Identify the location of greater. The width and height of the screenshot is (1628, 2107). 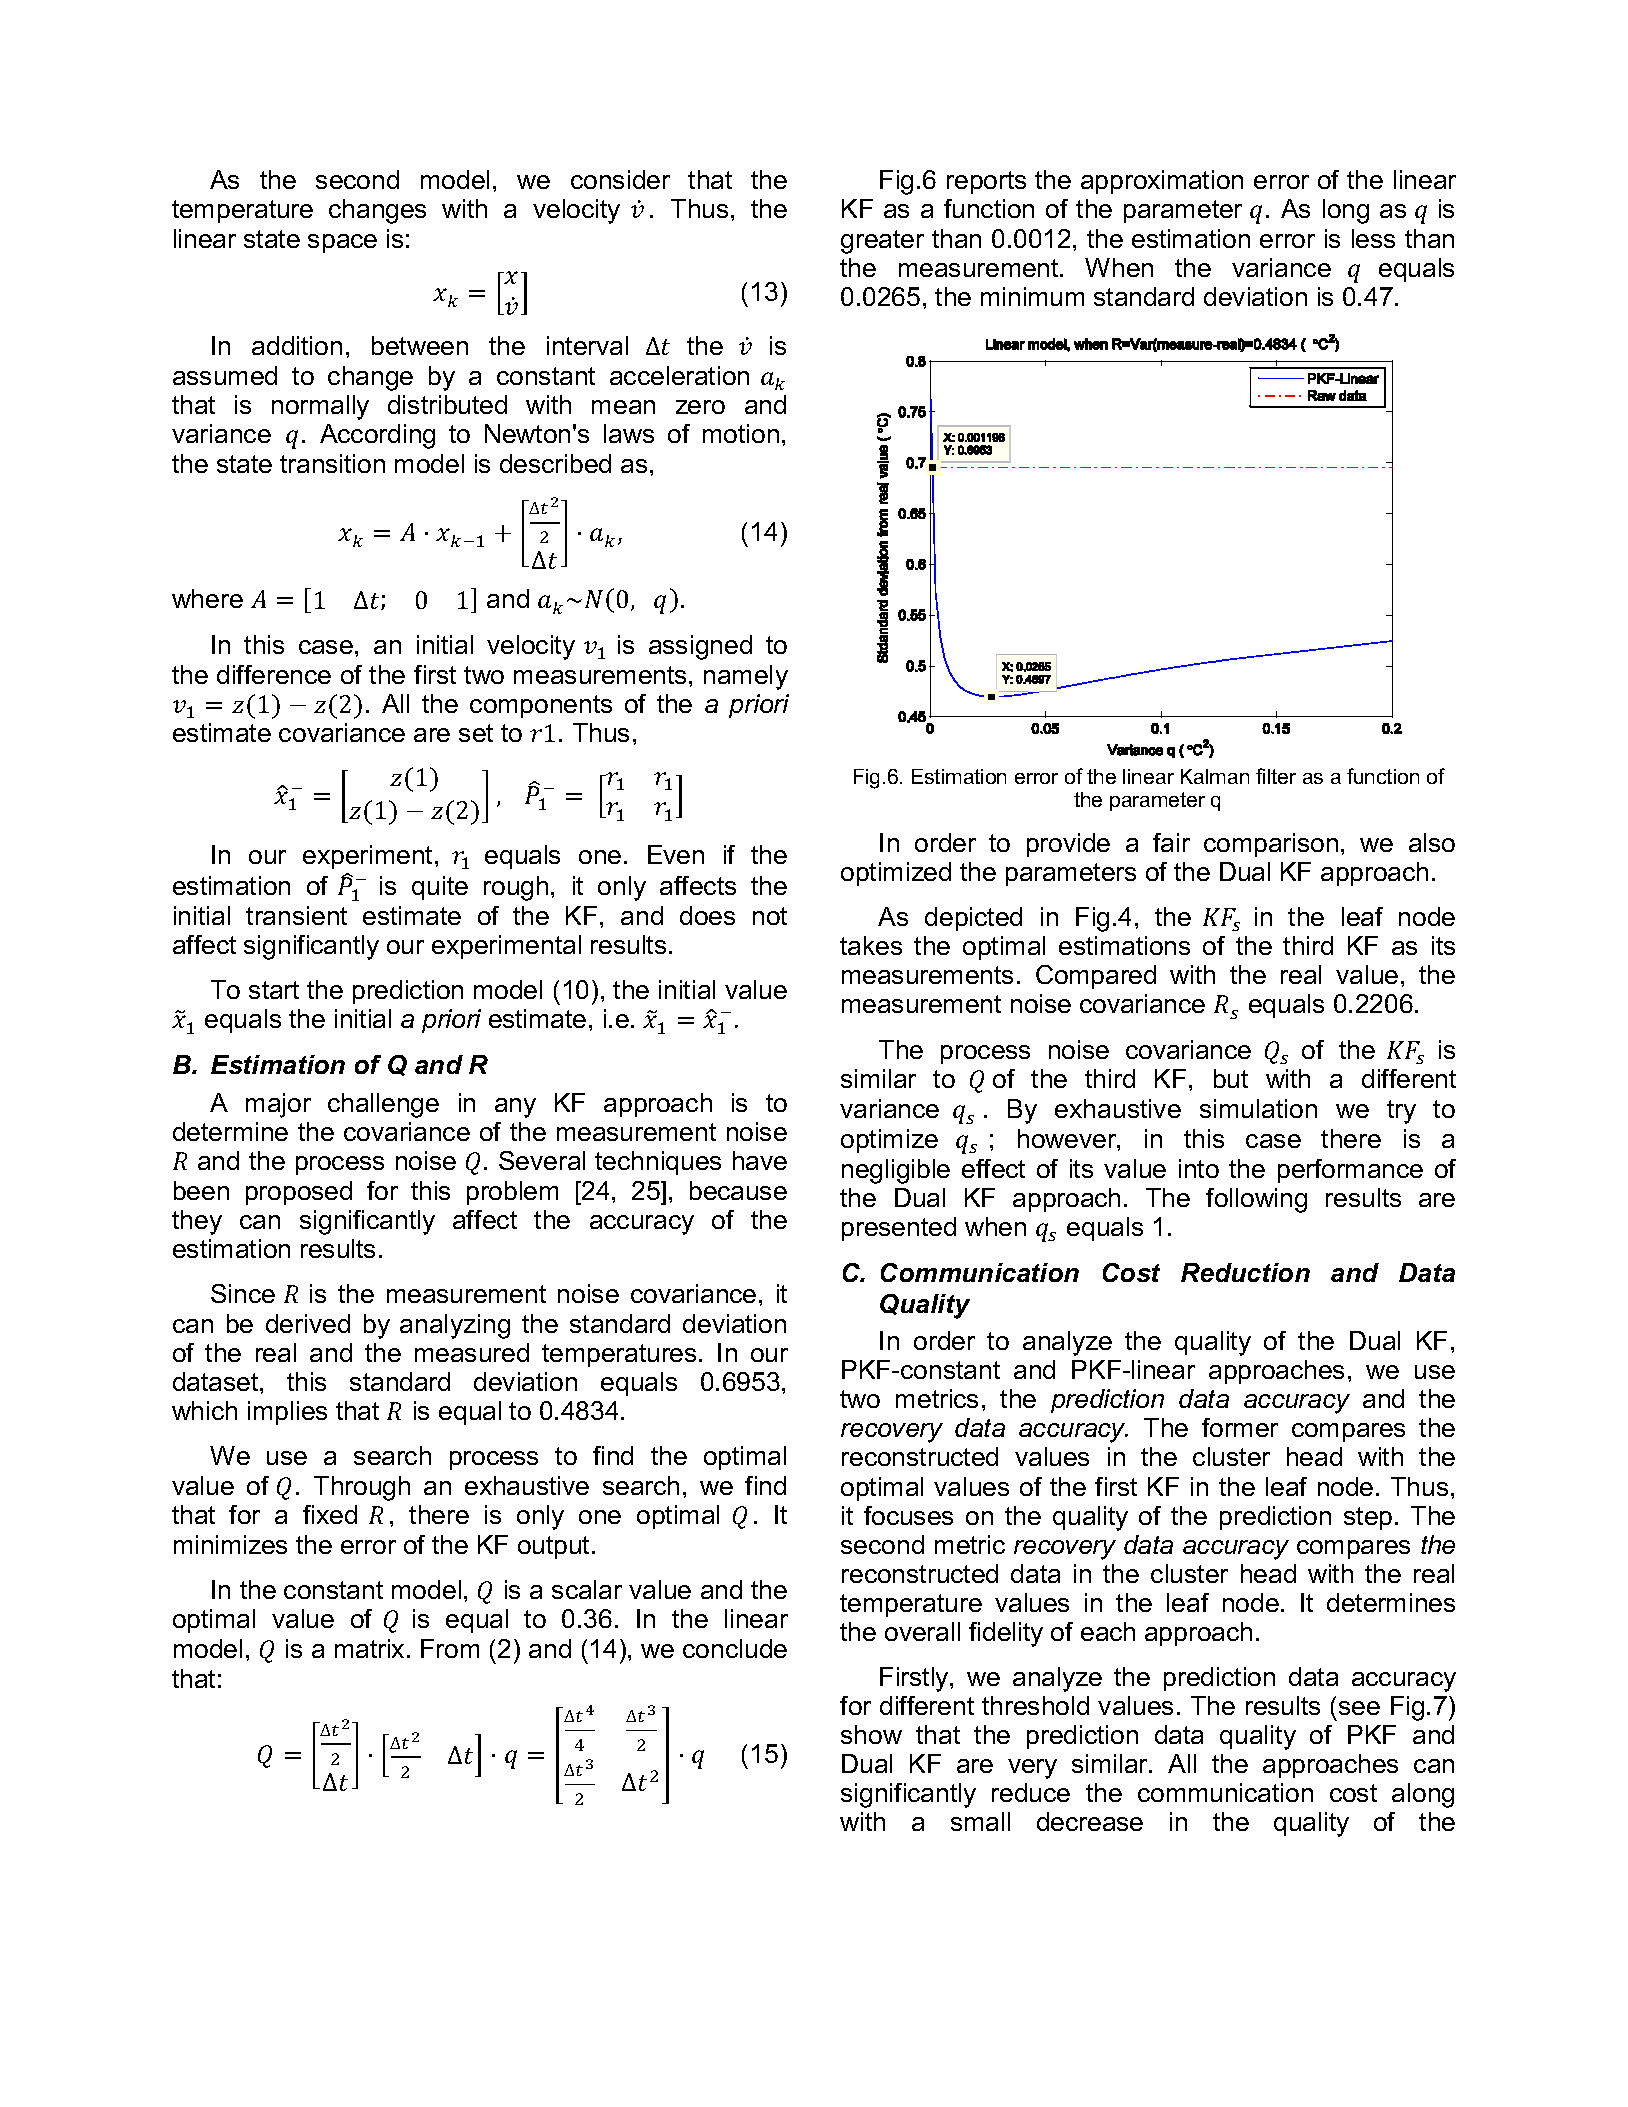
(882, 242).
